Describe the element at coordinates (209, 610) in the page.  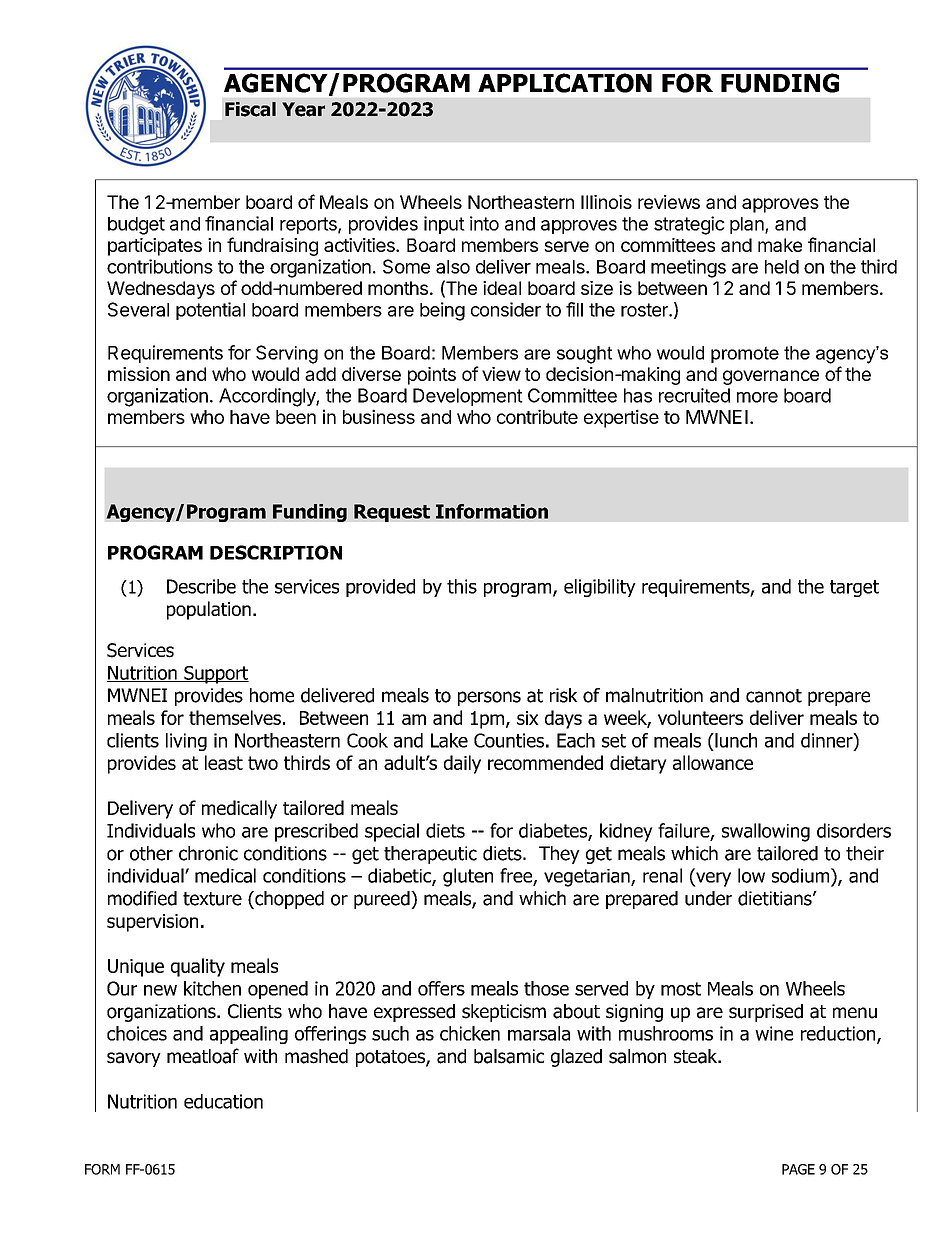
I see `population` at that location.
